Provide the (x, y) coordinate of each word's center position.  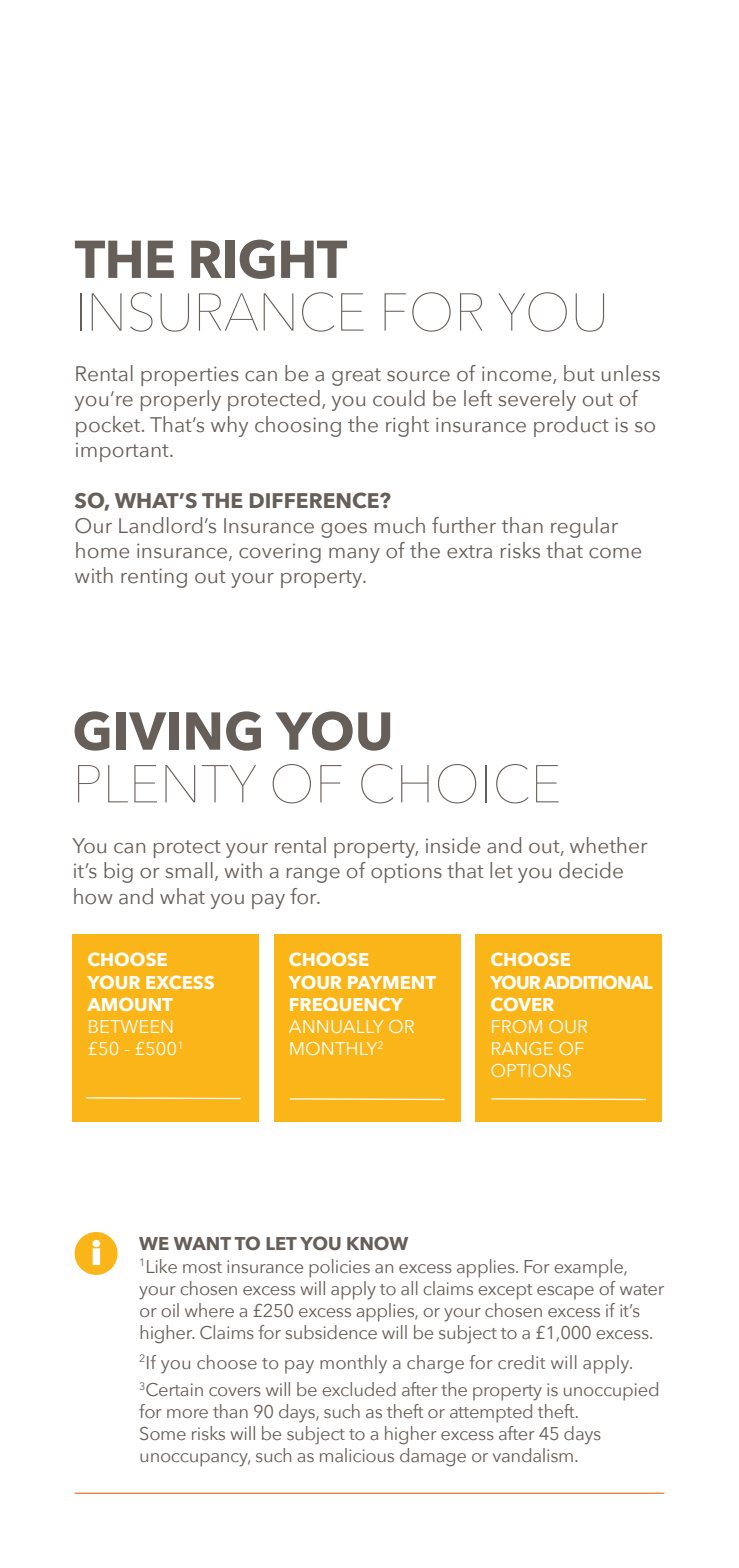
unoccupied (611, 1391)
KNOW (377, 1243)
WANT (202, 1243)
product (571, 426)
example (589, 1268)
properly (181, 400)
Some (163, 1433)
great (356, 377)
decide (591, 870)
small (189, 870)
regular (584, 527)
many (354, 555)
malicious (357, 1455)
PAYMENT (392, 982)
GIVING (167, 731)
